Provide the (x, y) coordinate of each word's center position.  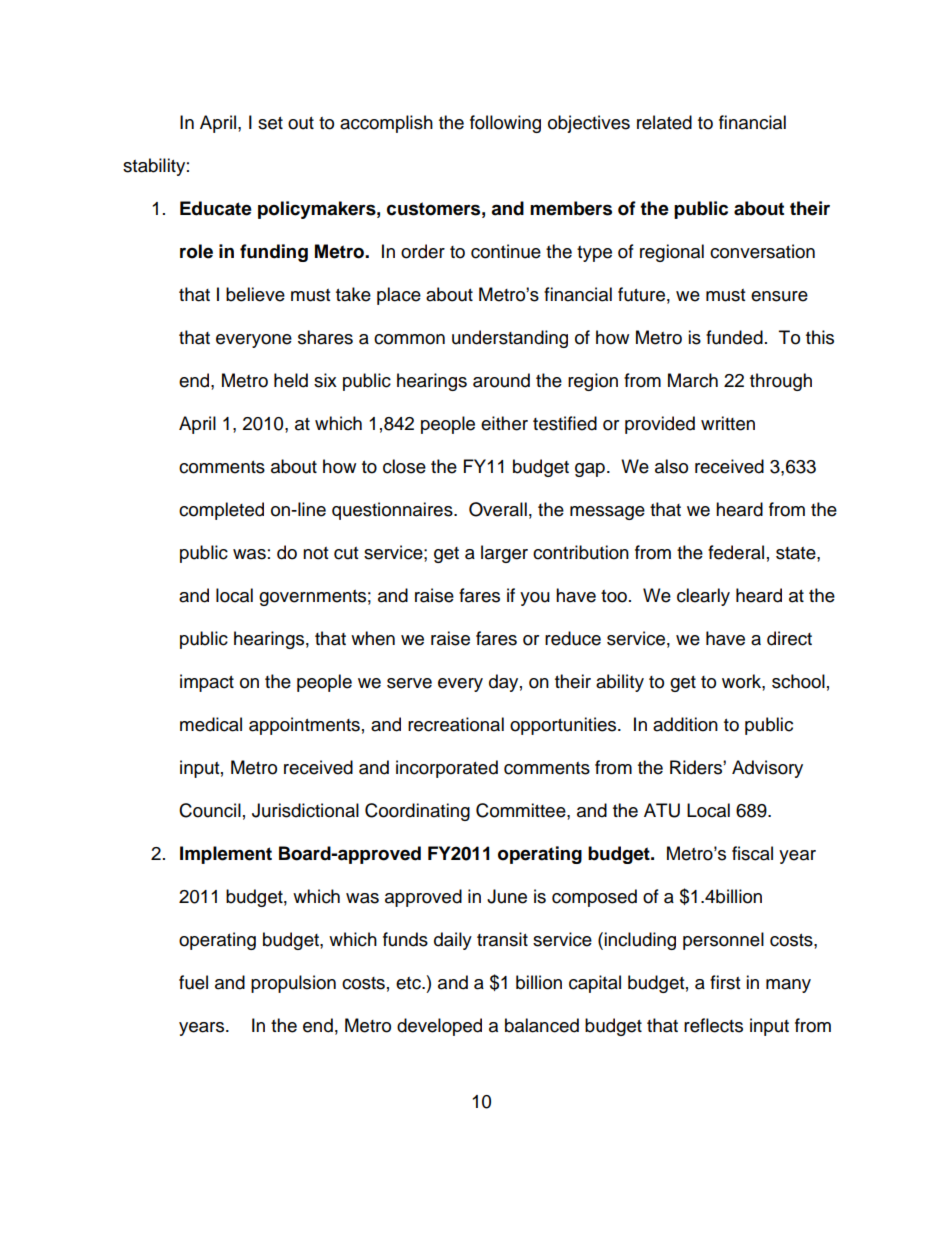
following (505, 124)
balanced (542, 1025)
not (315, 553)
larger (504, 554)
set (270, 123)
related (664, 122)
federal (736, 552)
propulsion (293, 984)
